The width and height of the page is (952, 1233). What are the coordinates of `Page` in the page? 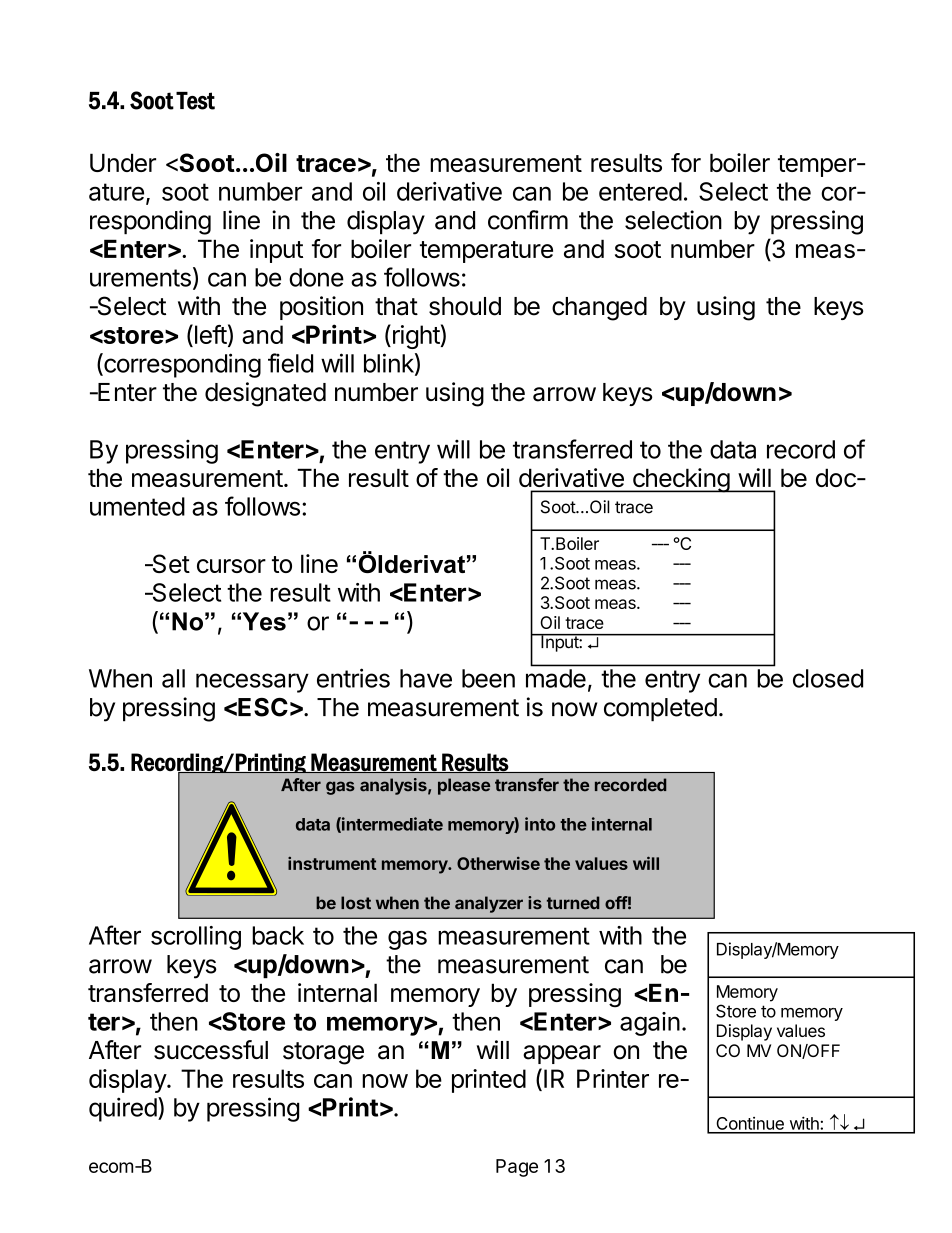 It's located at (517, 1168).
